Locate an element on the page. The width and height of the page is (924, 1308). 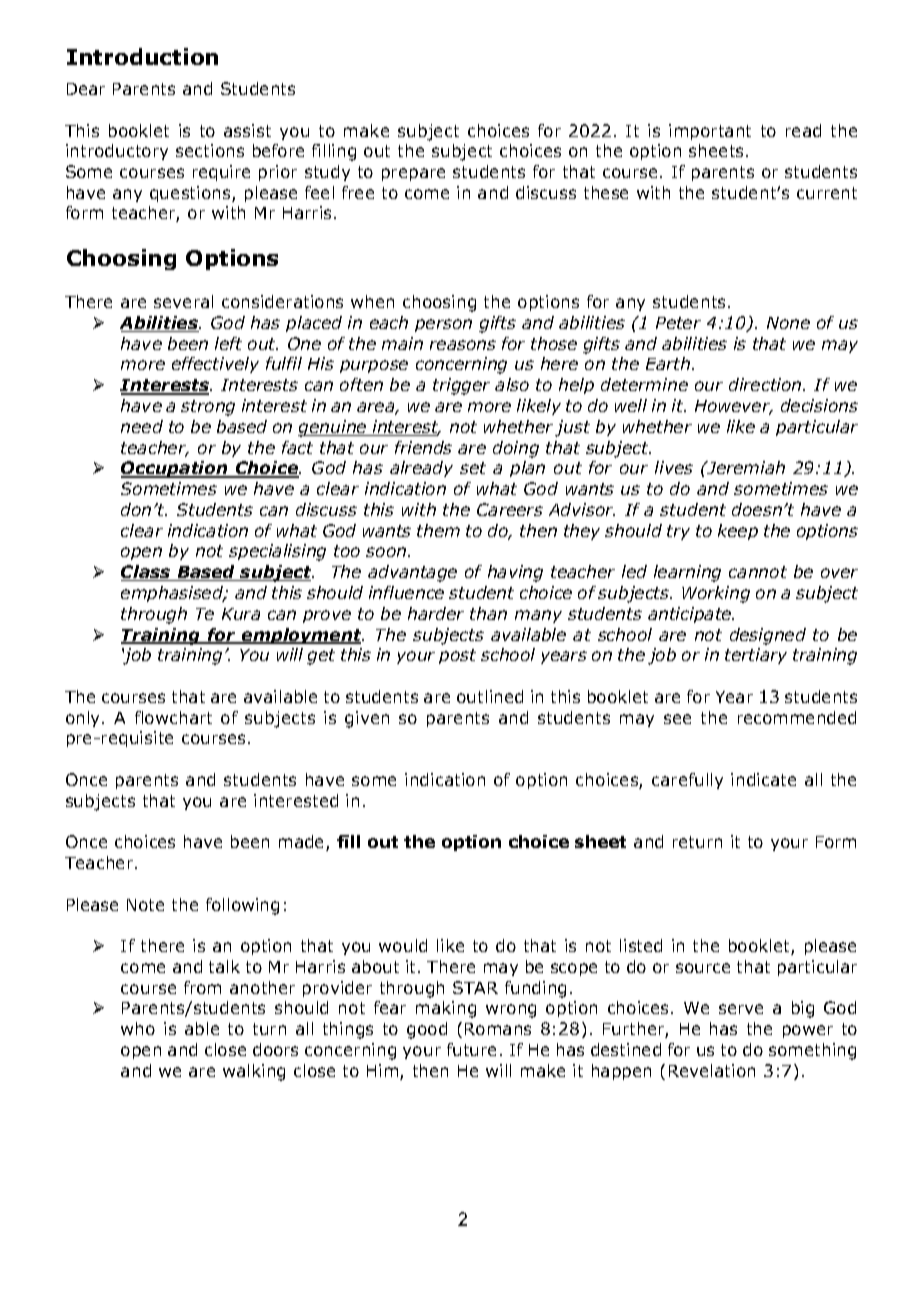
who is located at coordinates (138, 1028).
